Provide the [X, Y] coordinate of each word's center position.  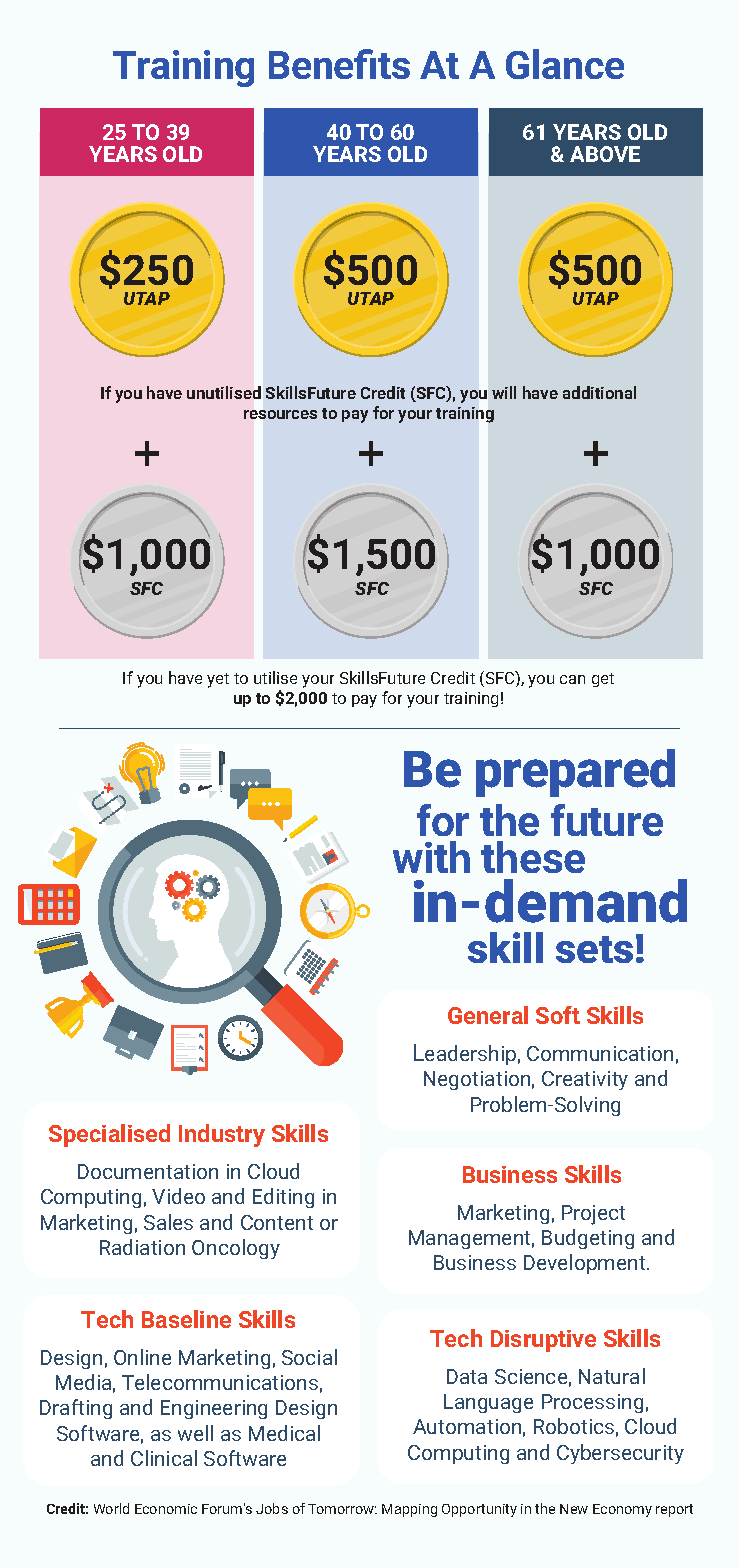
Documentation [148, 1171]
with [431, 857]
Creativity [585, 1080]
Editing [283, 1198]
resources [280, 414]
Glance [565, 64]
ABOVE [605, 154]
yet [218, 680]
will [504, 392]
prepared [575, 773]
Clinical [164, 1458]
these [533, 857]
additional [599, 392]
